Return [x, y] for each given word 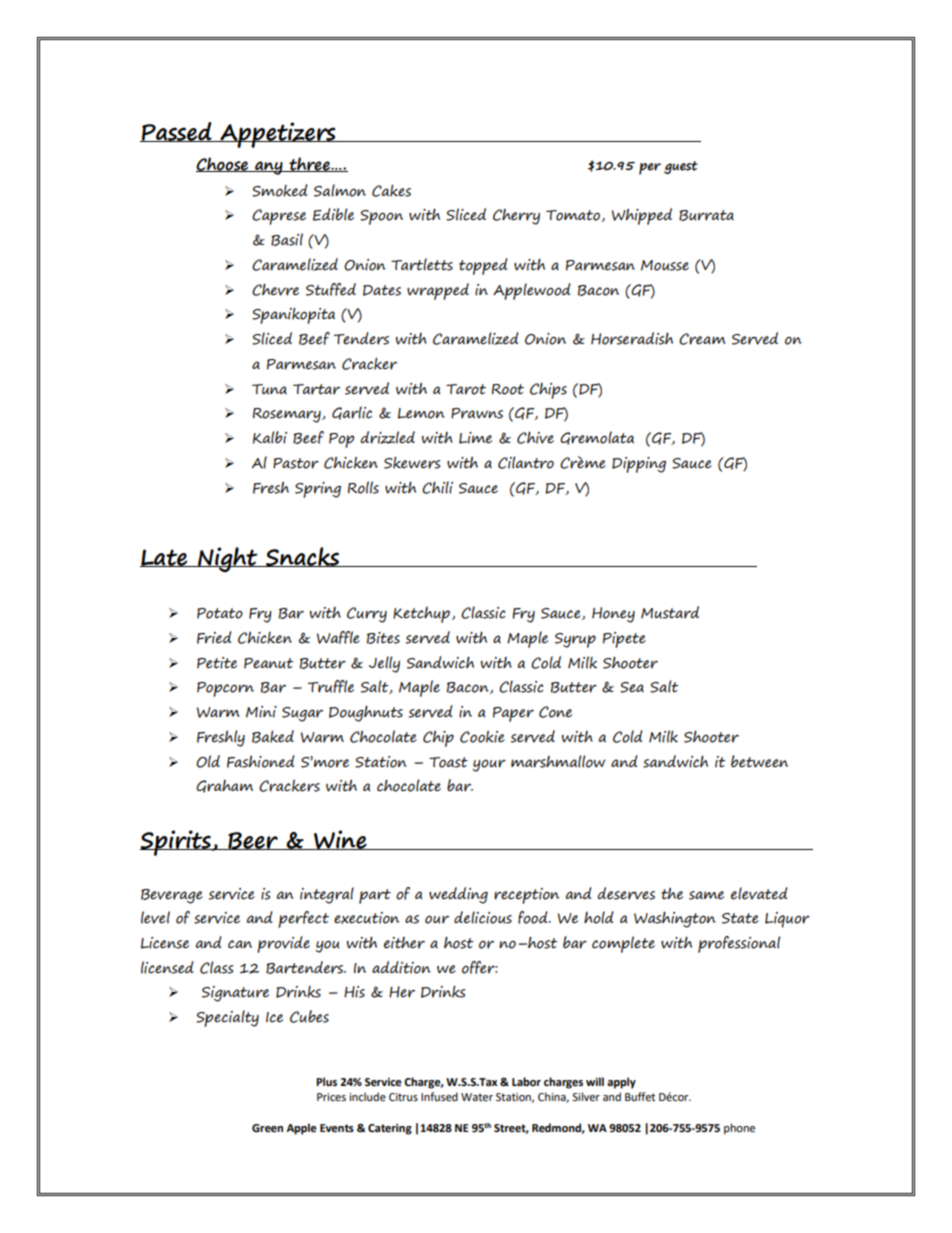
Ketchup [422, 614]
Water [477, 1097]
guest [681, 167]
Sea [632, 687]
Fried [214, 637]
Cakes [391, 190]
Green [267, 1128]
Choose [223, 164]
